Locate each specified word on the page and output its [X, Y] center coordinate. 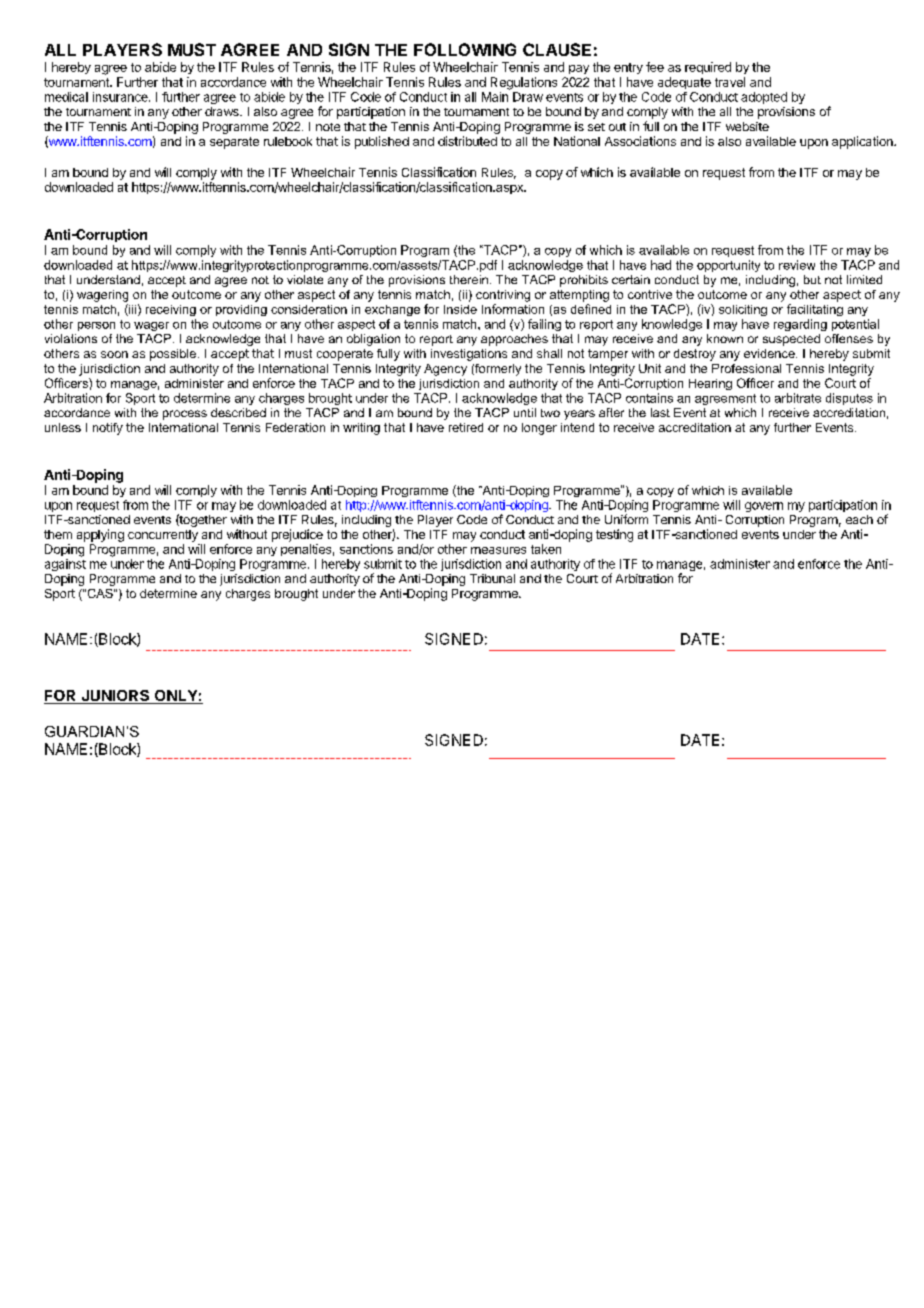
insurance [121, 97]
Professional [746, 368]
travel [730, 82]
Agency [445, 370]
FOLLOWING [465, 49]
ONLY [175, 697]
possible [173, 355]
